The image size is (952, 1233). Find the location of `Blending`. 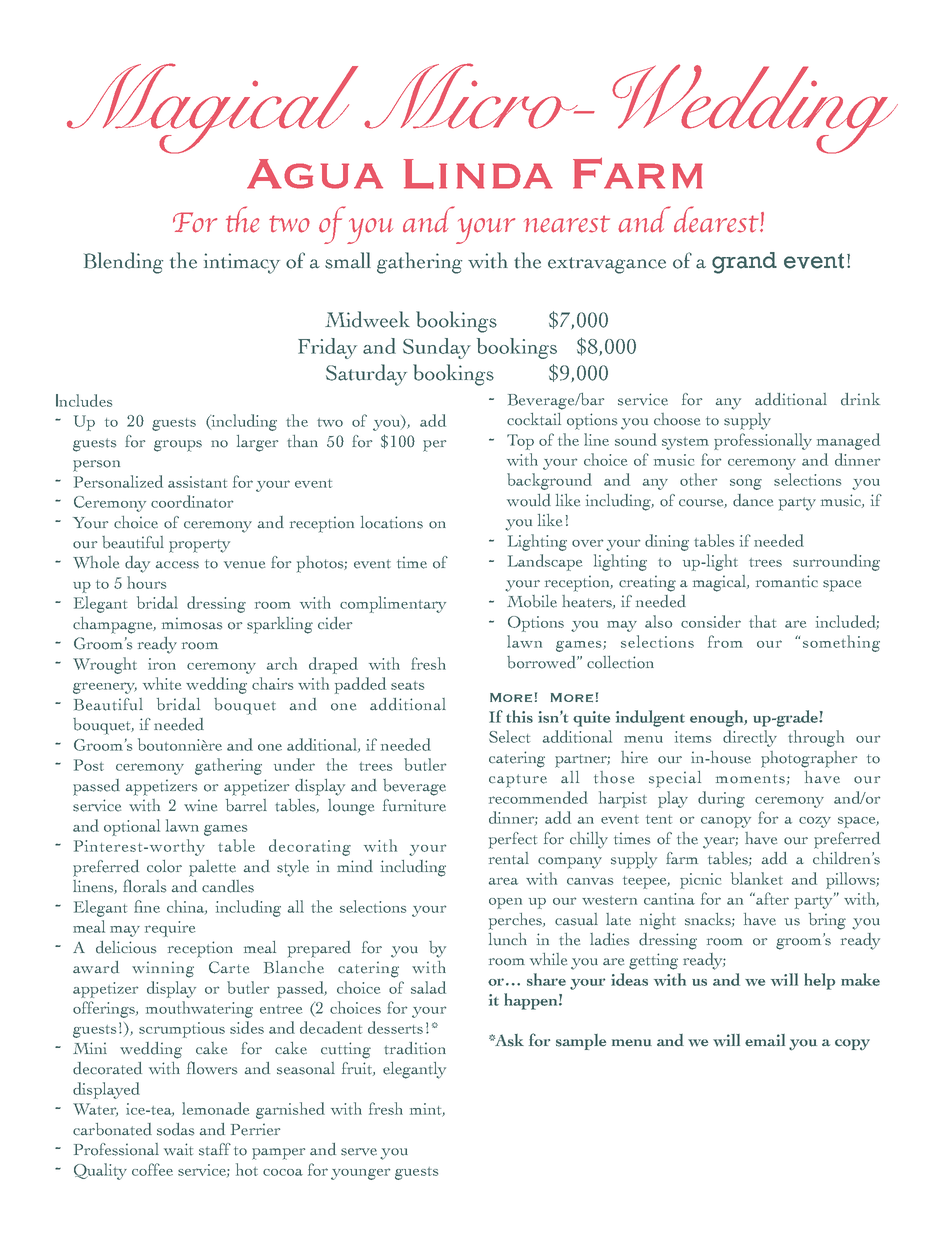

Blending is located at coordinates (123, 263).
